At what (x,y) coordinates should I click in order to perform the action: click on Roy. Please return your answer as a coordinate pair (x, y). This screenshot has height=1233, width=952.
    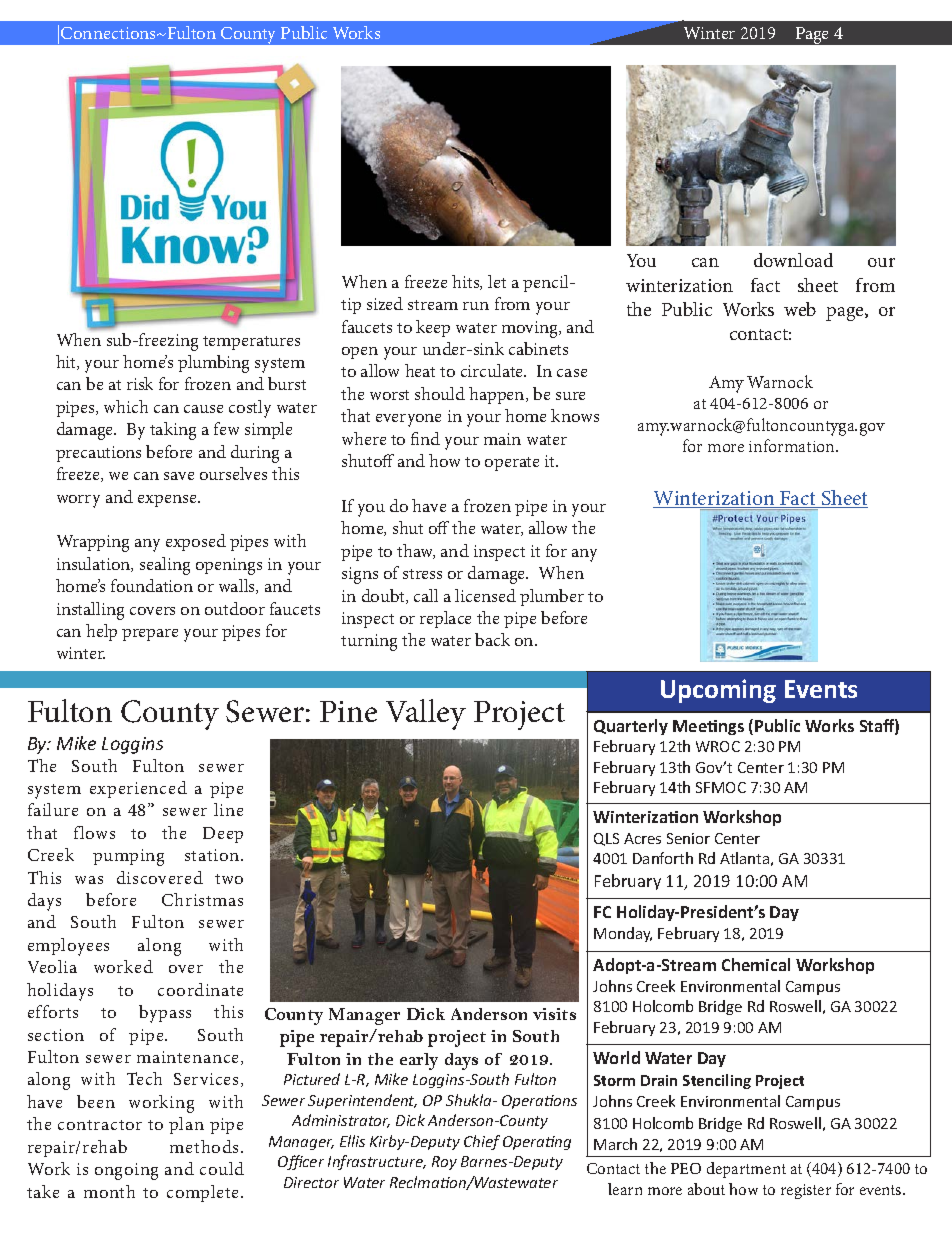
    Looking at the image, I should click on (444, 1163).
